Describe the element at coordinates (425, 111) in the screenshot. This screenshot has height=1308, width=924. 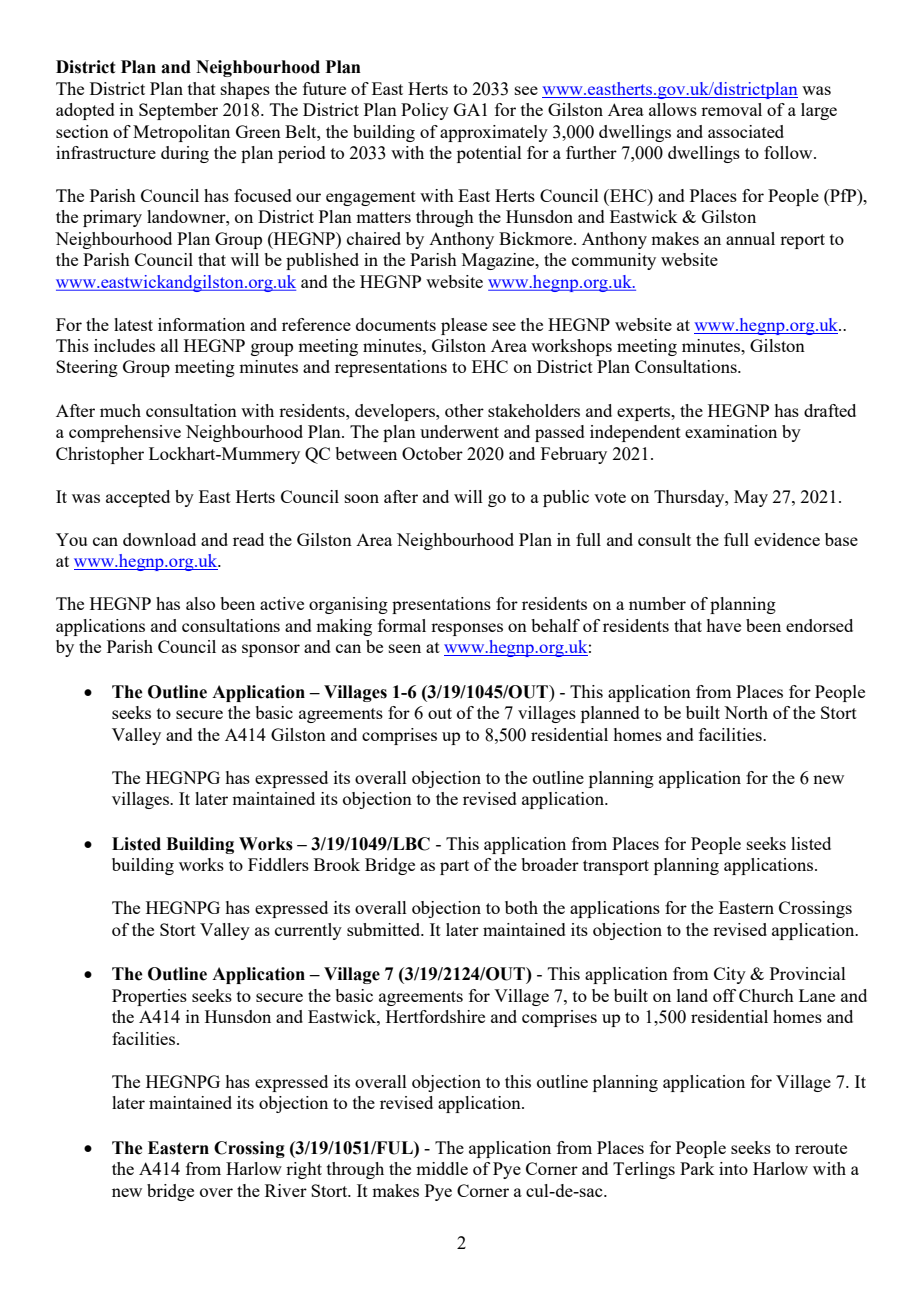
I see `Policy` at that location.
